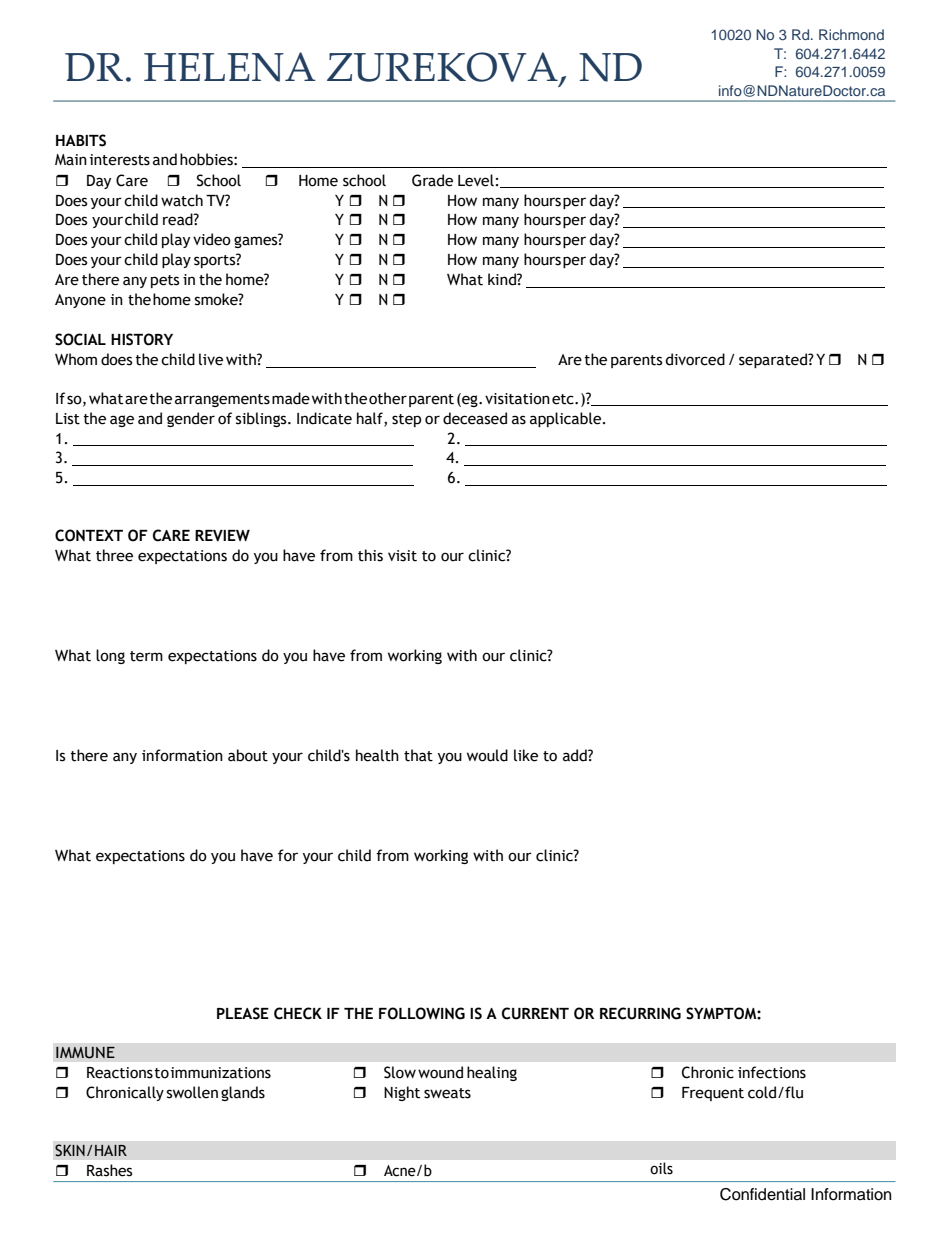 This document has height=1233, width=952. Describe the element at coordinates (146, 656) in the document. I see `term` at that location.
